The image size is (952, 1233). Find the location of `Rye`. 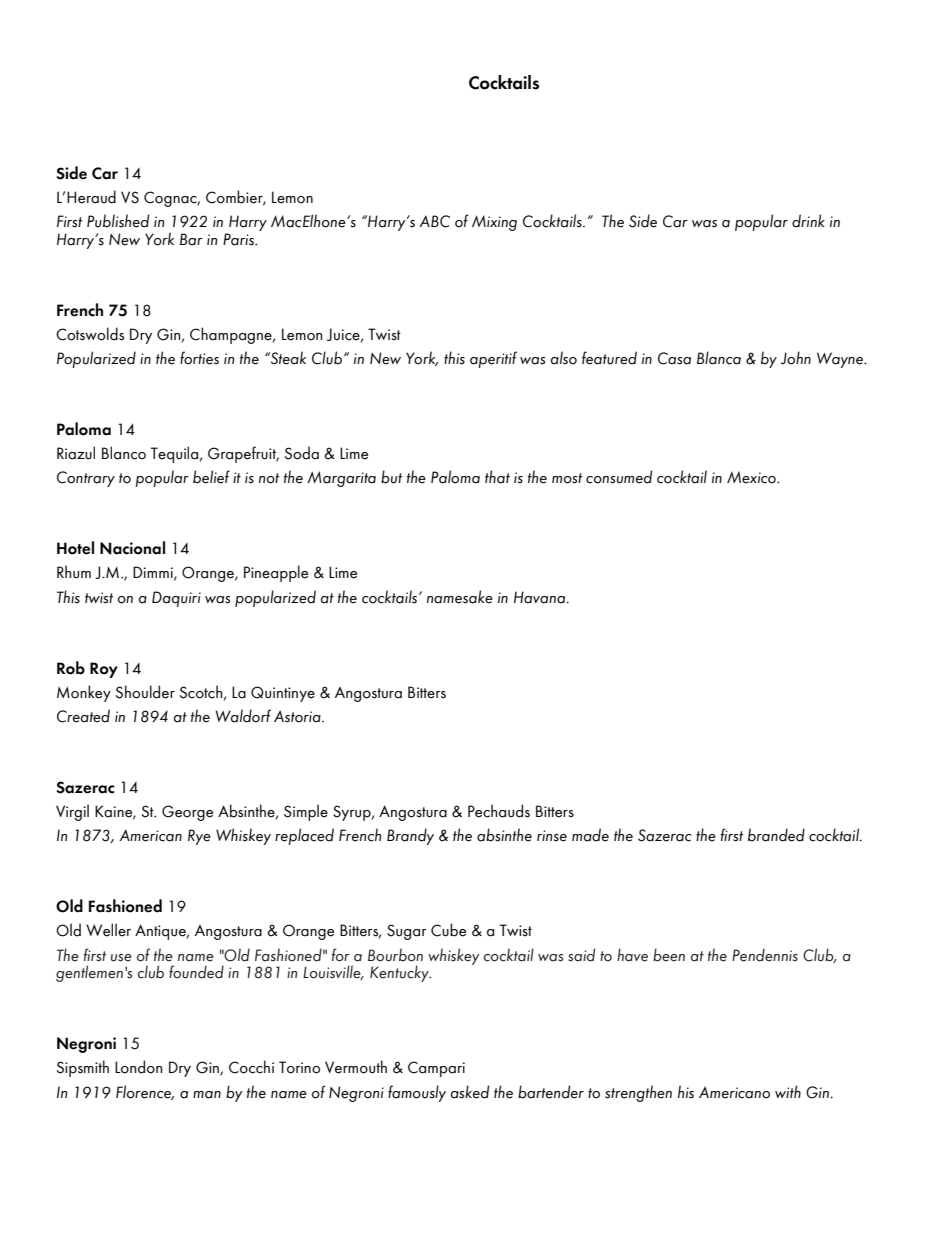

Rye is located at coordinates (199, 837).
